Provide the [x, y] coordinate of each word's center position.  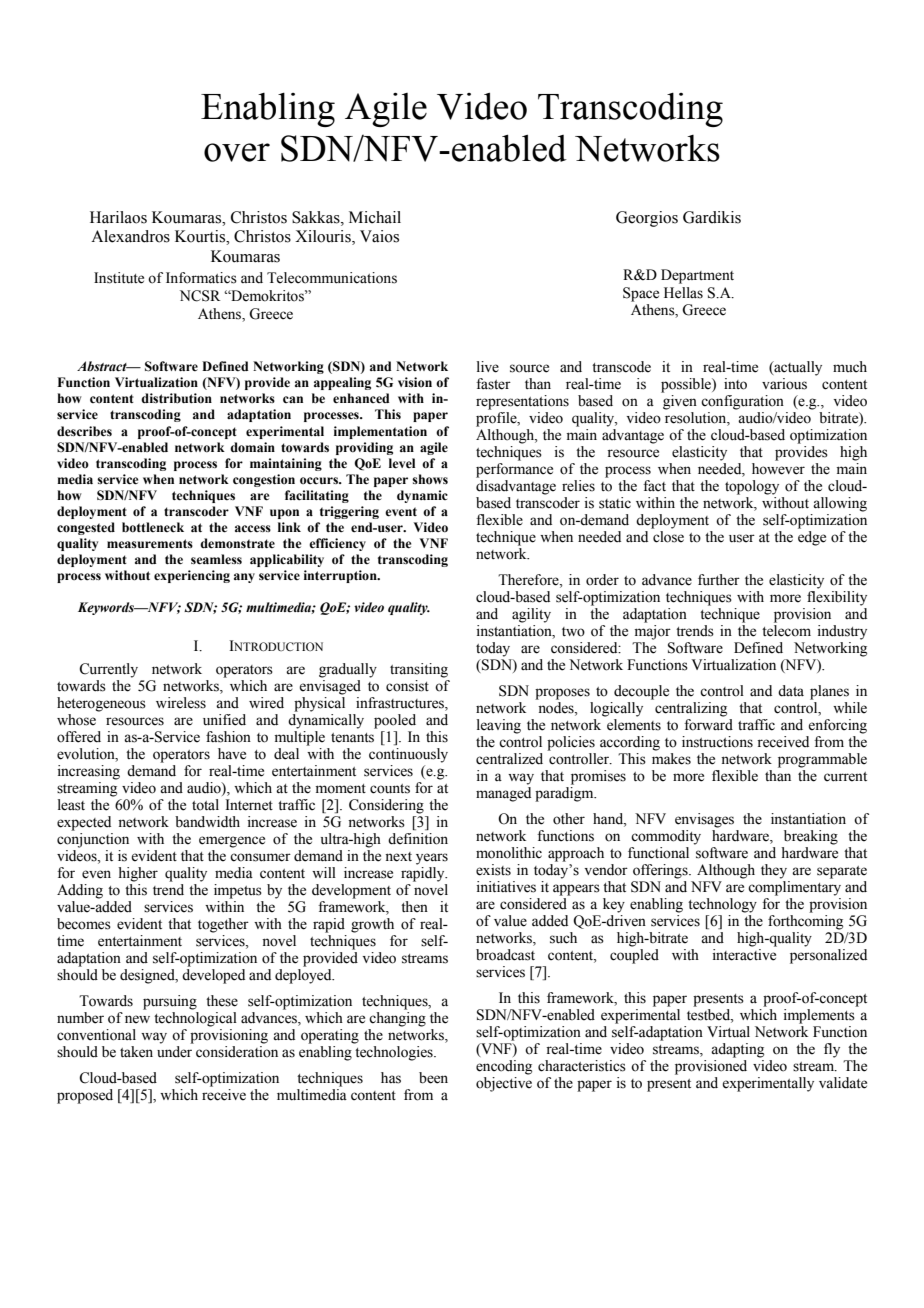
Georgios [647, 219]
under [174, 1052]
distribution [176, 398]
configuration [742, 402]
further [719, 580]
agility [531, 615]
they [774, 871]
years [432, 859]
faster [493, 384]
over [237, 152]
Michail [375, 217]
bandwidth [207, 822]
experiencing [192, 576]
